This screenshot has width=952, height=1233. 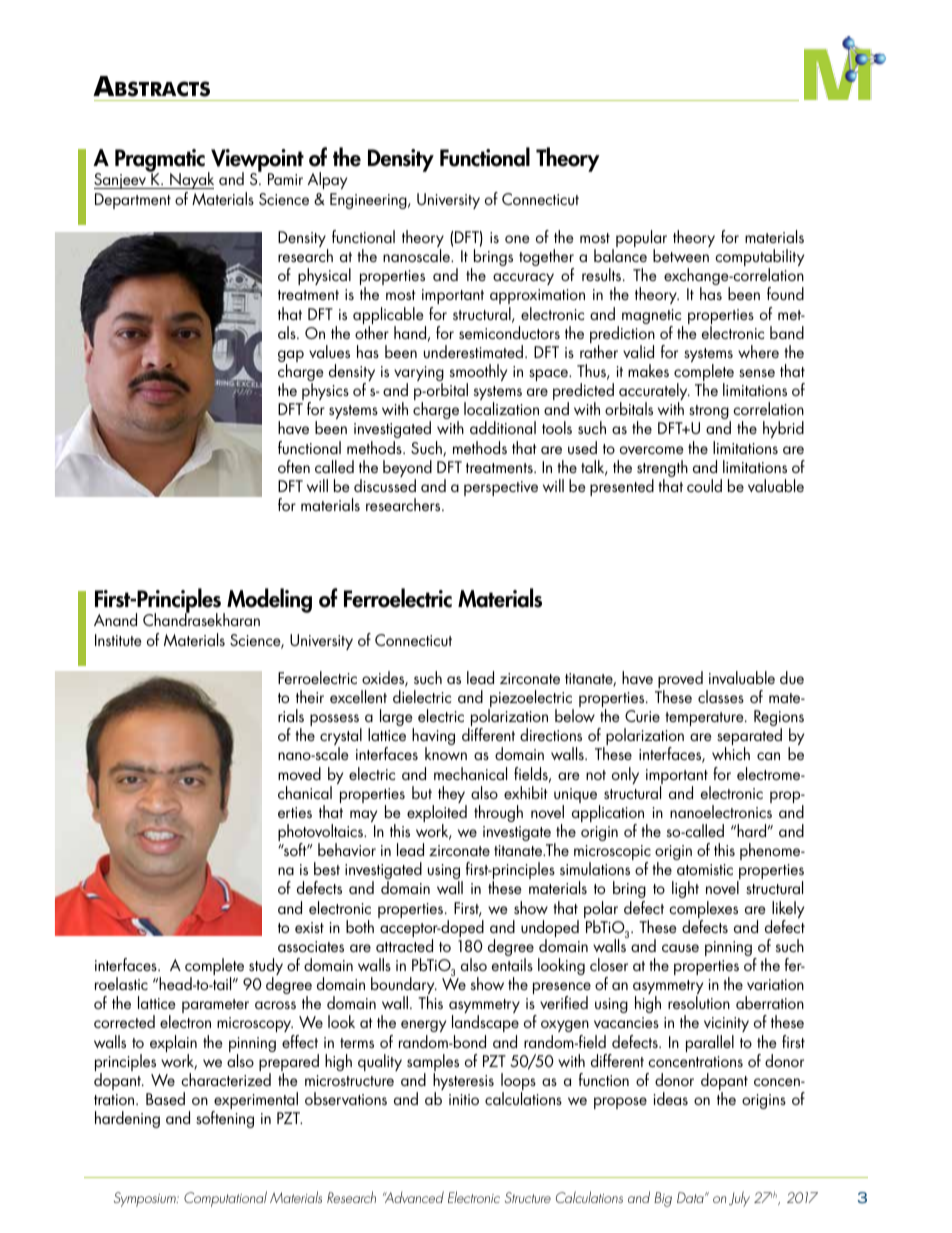 I want to click on exploited, so click(x=437, y=815).
